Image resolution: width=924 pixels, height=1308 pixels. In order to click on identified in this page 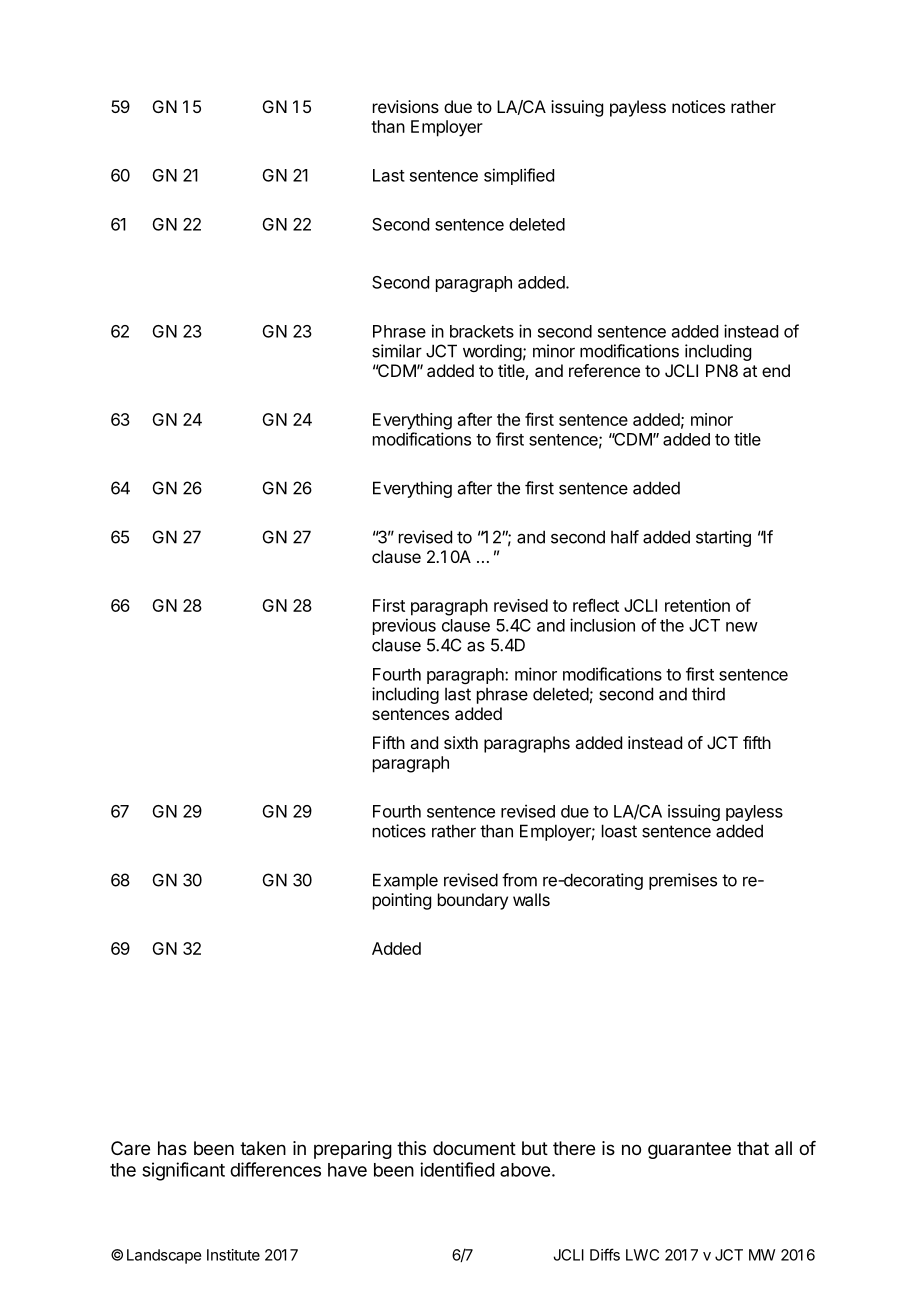, I will do `click(457, 1169)`.
